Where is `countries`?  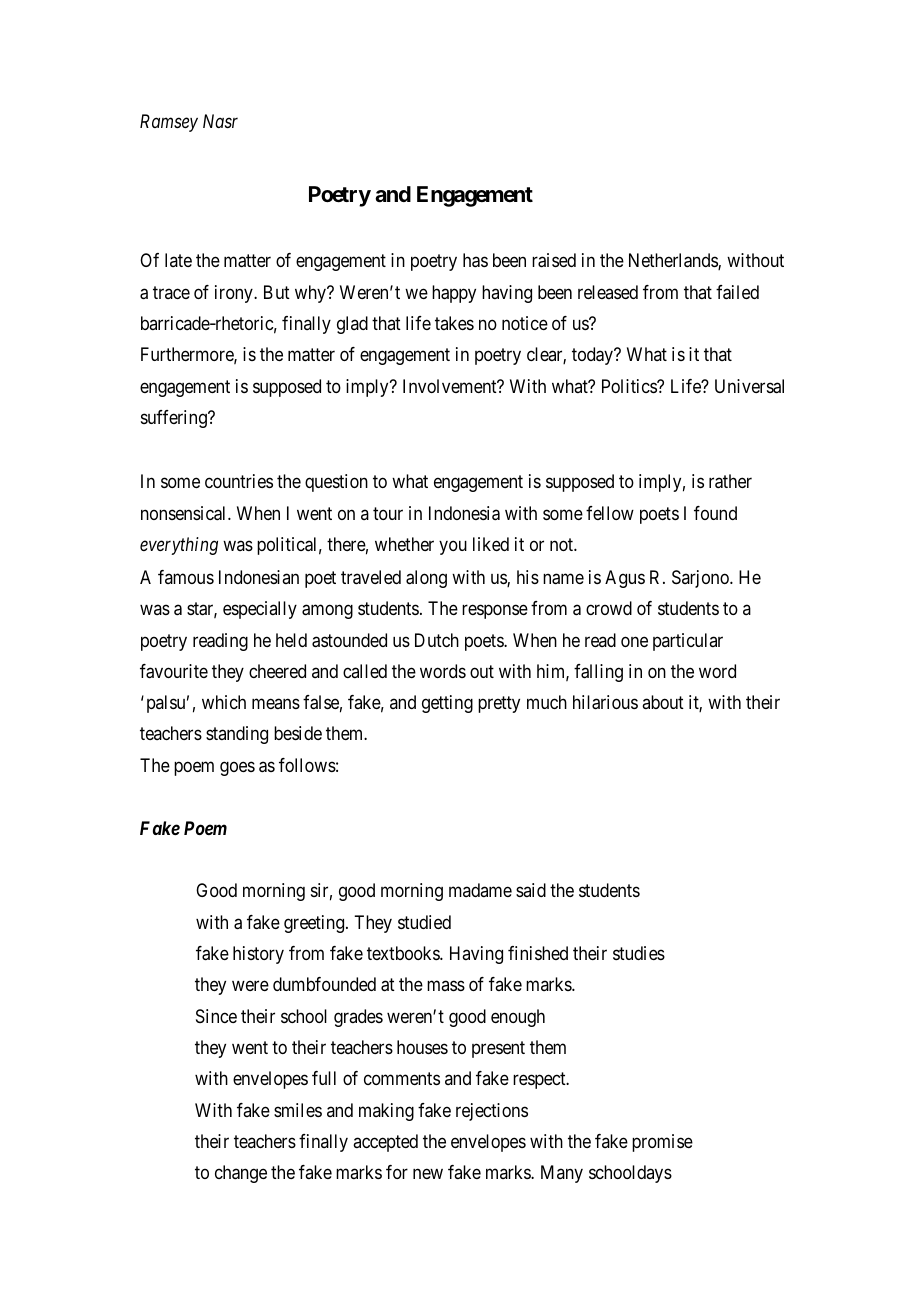 countries is located at coordinates (239, 481).
